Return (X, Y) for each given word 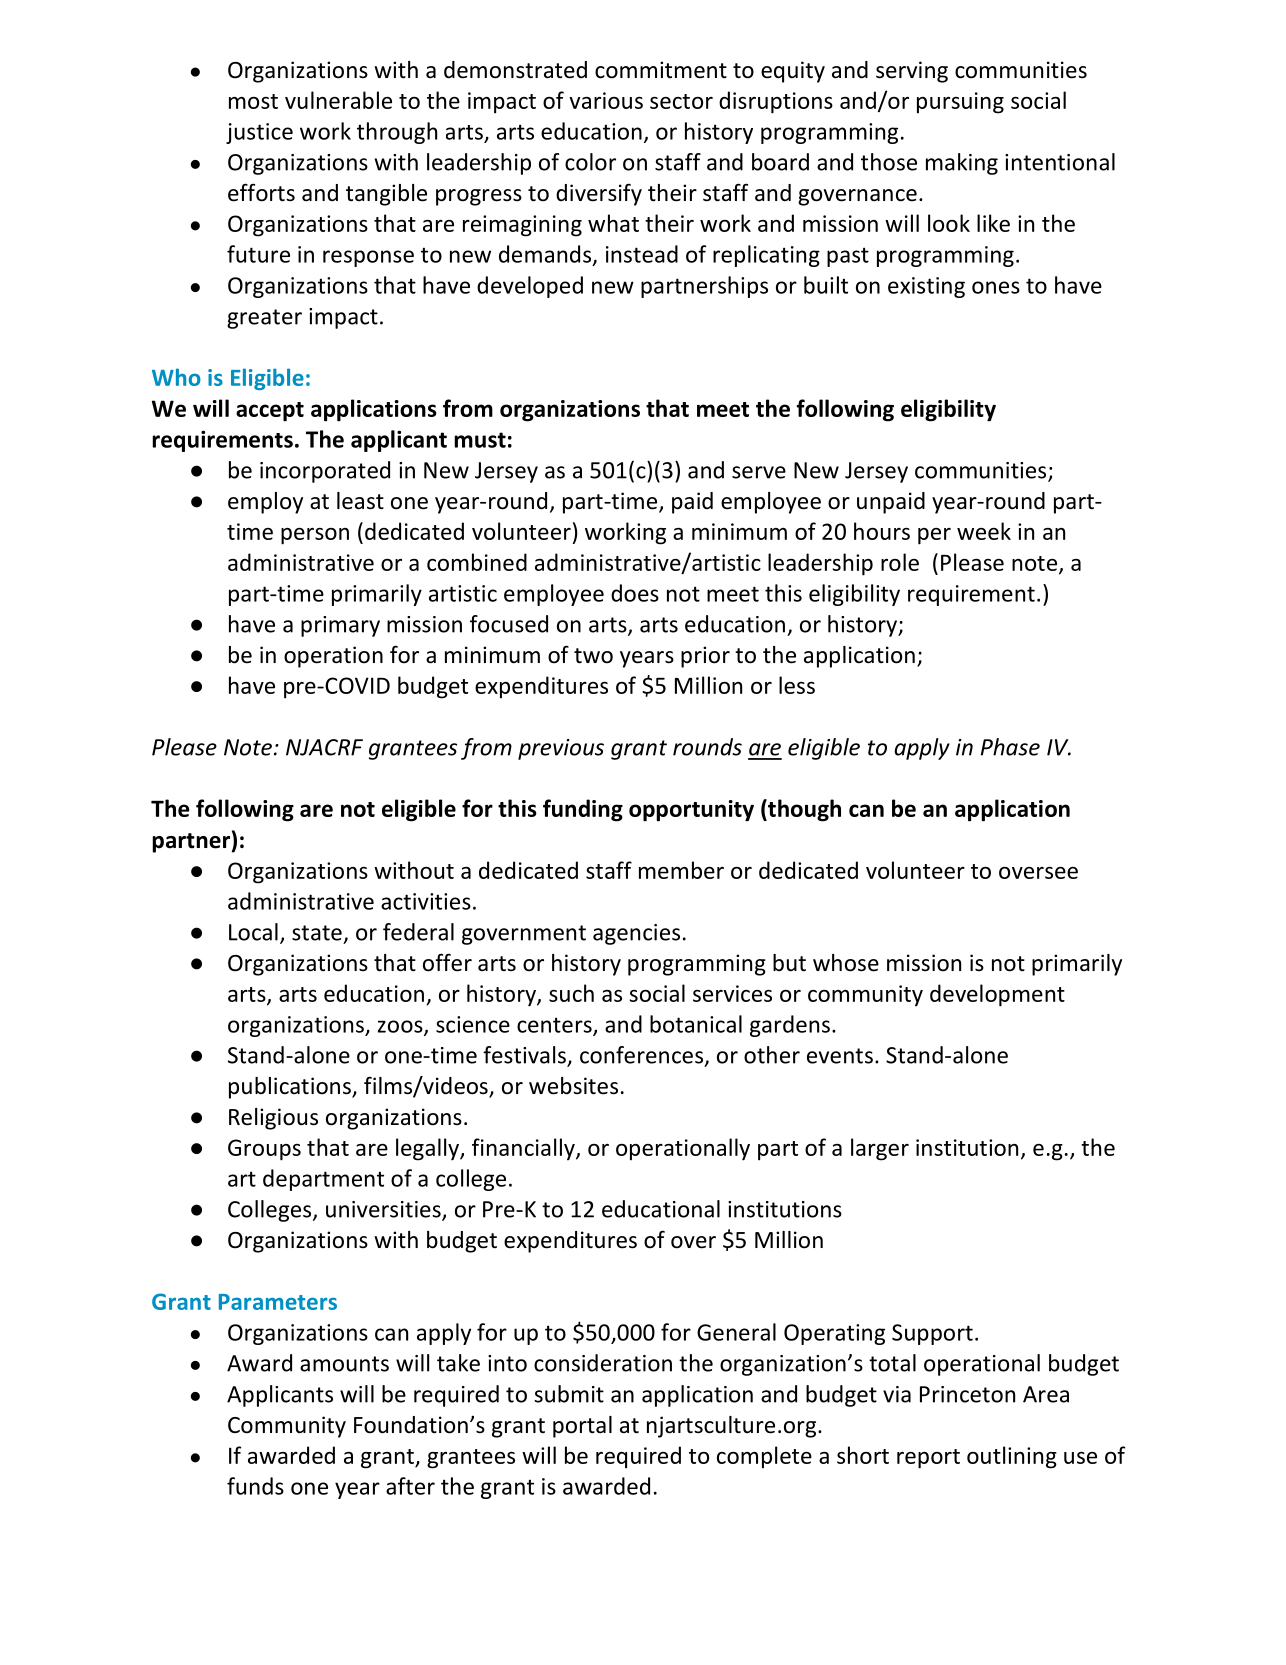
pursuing (960, 103)
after (410, 1486)
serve (759, 472)
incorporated (325, 472)
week (984, 531)
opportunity (691, 811)
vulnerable (338, 100)
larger (880, 1149)
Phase (1010, 747)
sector (681, 101)
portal (582, 1427)
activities (426, 901)
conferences (643, 1056)
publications (291, 1088)
